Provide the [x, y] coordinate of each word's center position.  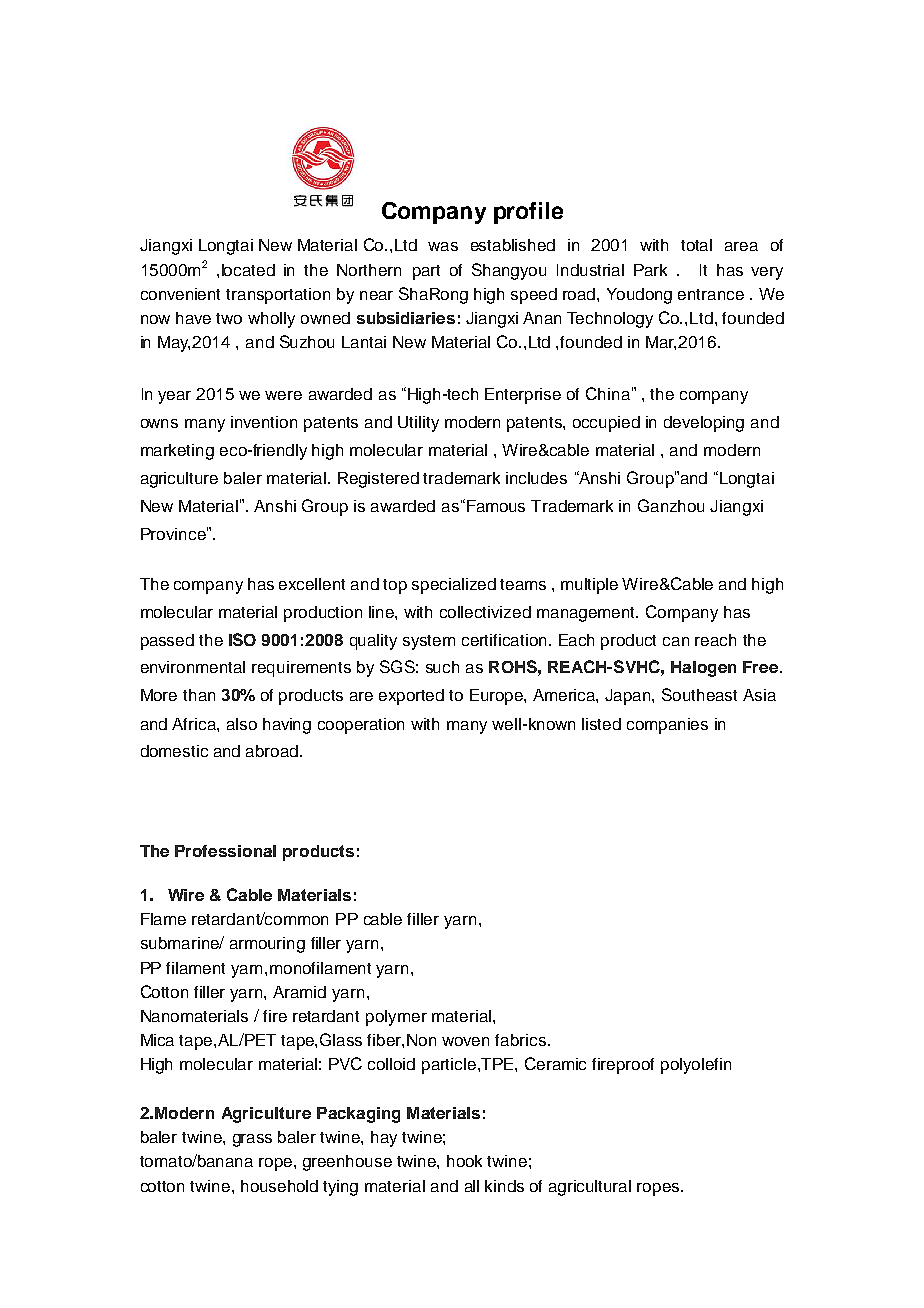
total [696, 245]
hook [464, 1161]
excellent [312, 584]
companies [667, 726]
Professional [225, 851]
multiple [589, 586]
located [248, 270]
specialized [454, 586]
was [443, 246]
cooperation [361, 726]
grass [252, 1140]
